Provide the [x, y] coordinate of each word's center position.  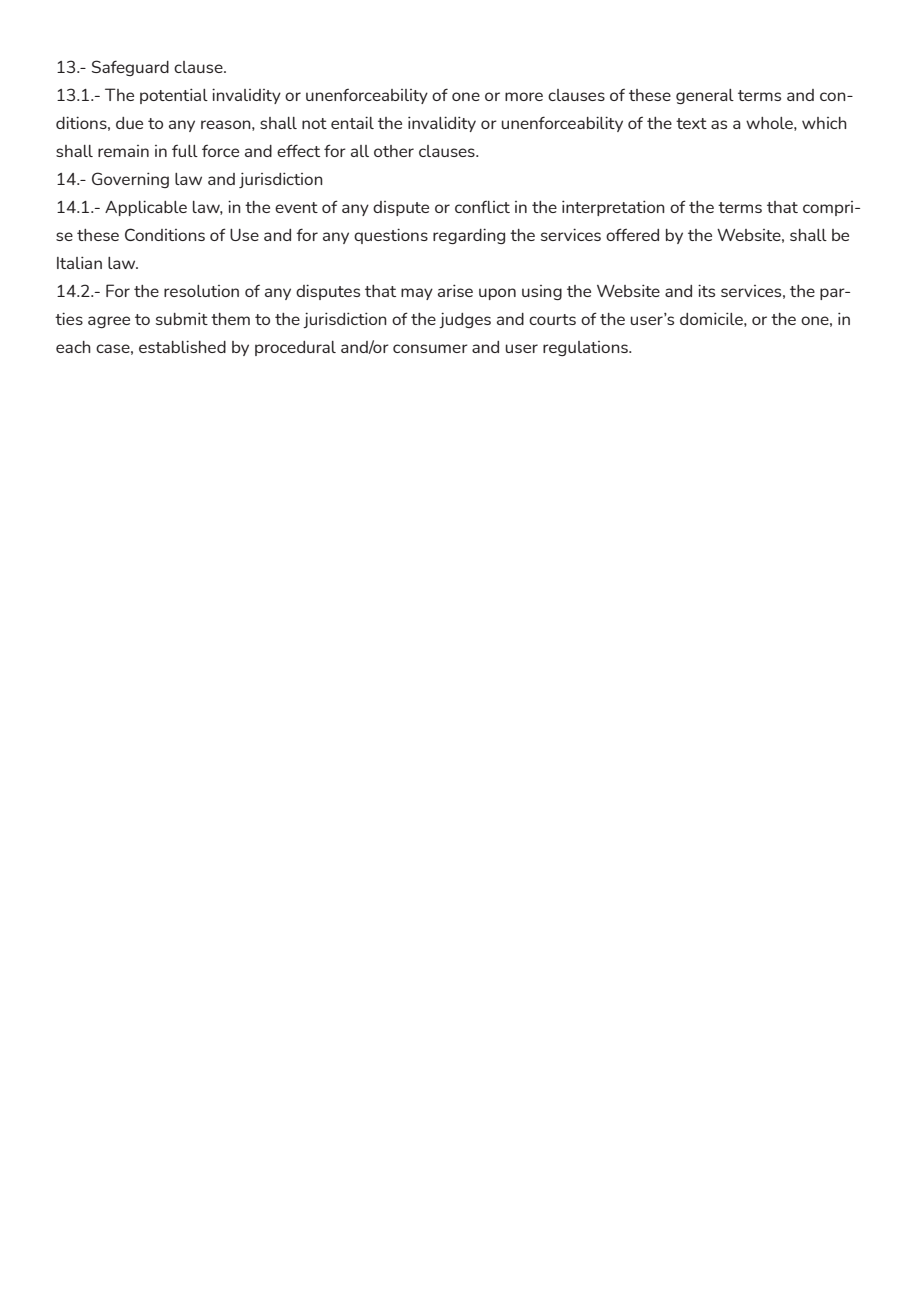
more [524, 96]
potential [174, 96]
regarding [469, 236]
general [705, 96]
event [296, 207]
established [182, 346]
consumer [430, 348]
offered [632, 234]
